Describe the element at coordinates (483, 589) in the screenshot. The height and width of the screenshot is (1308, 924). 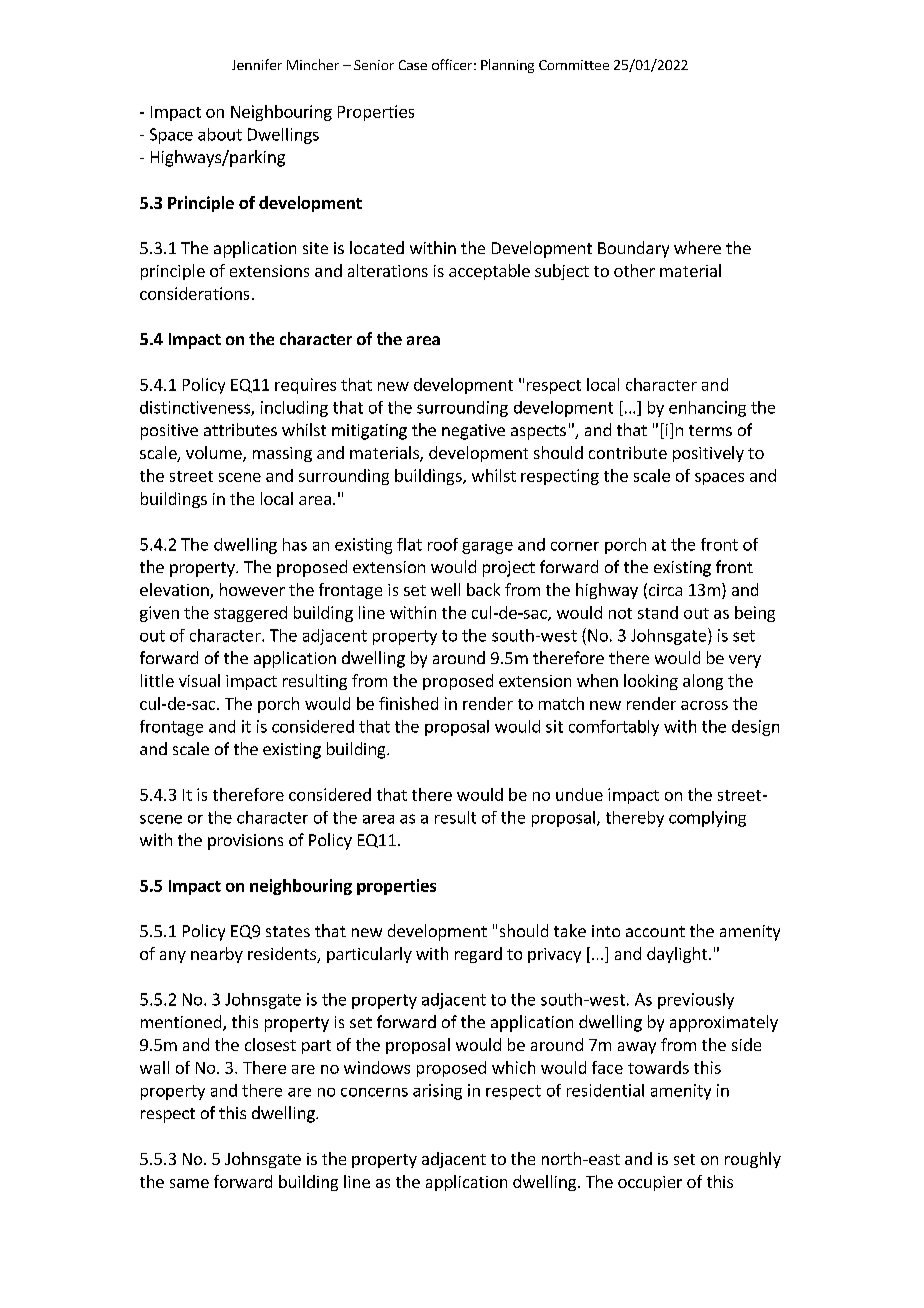
I see `back` at that location.
